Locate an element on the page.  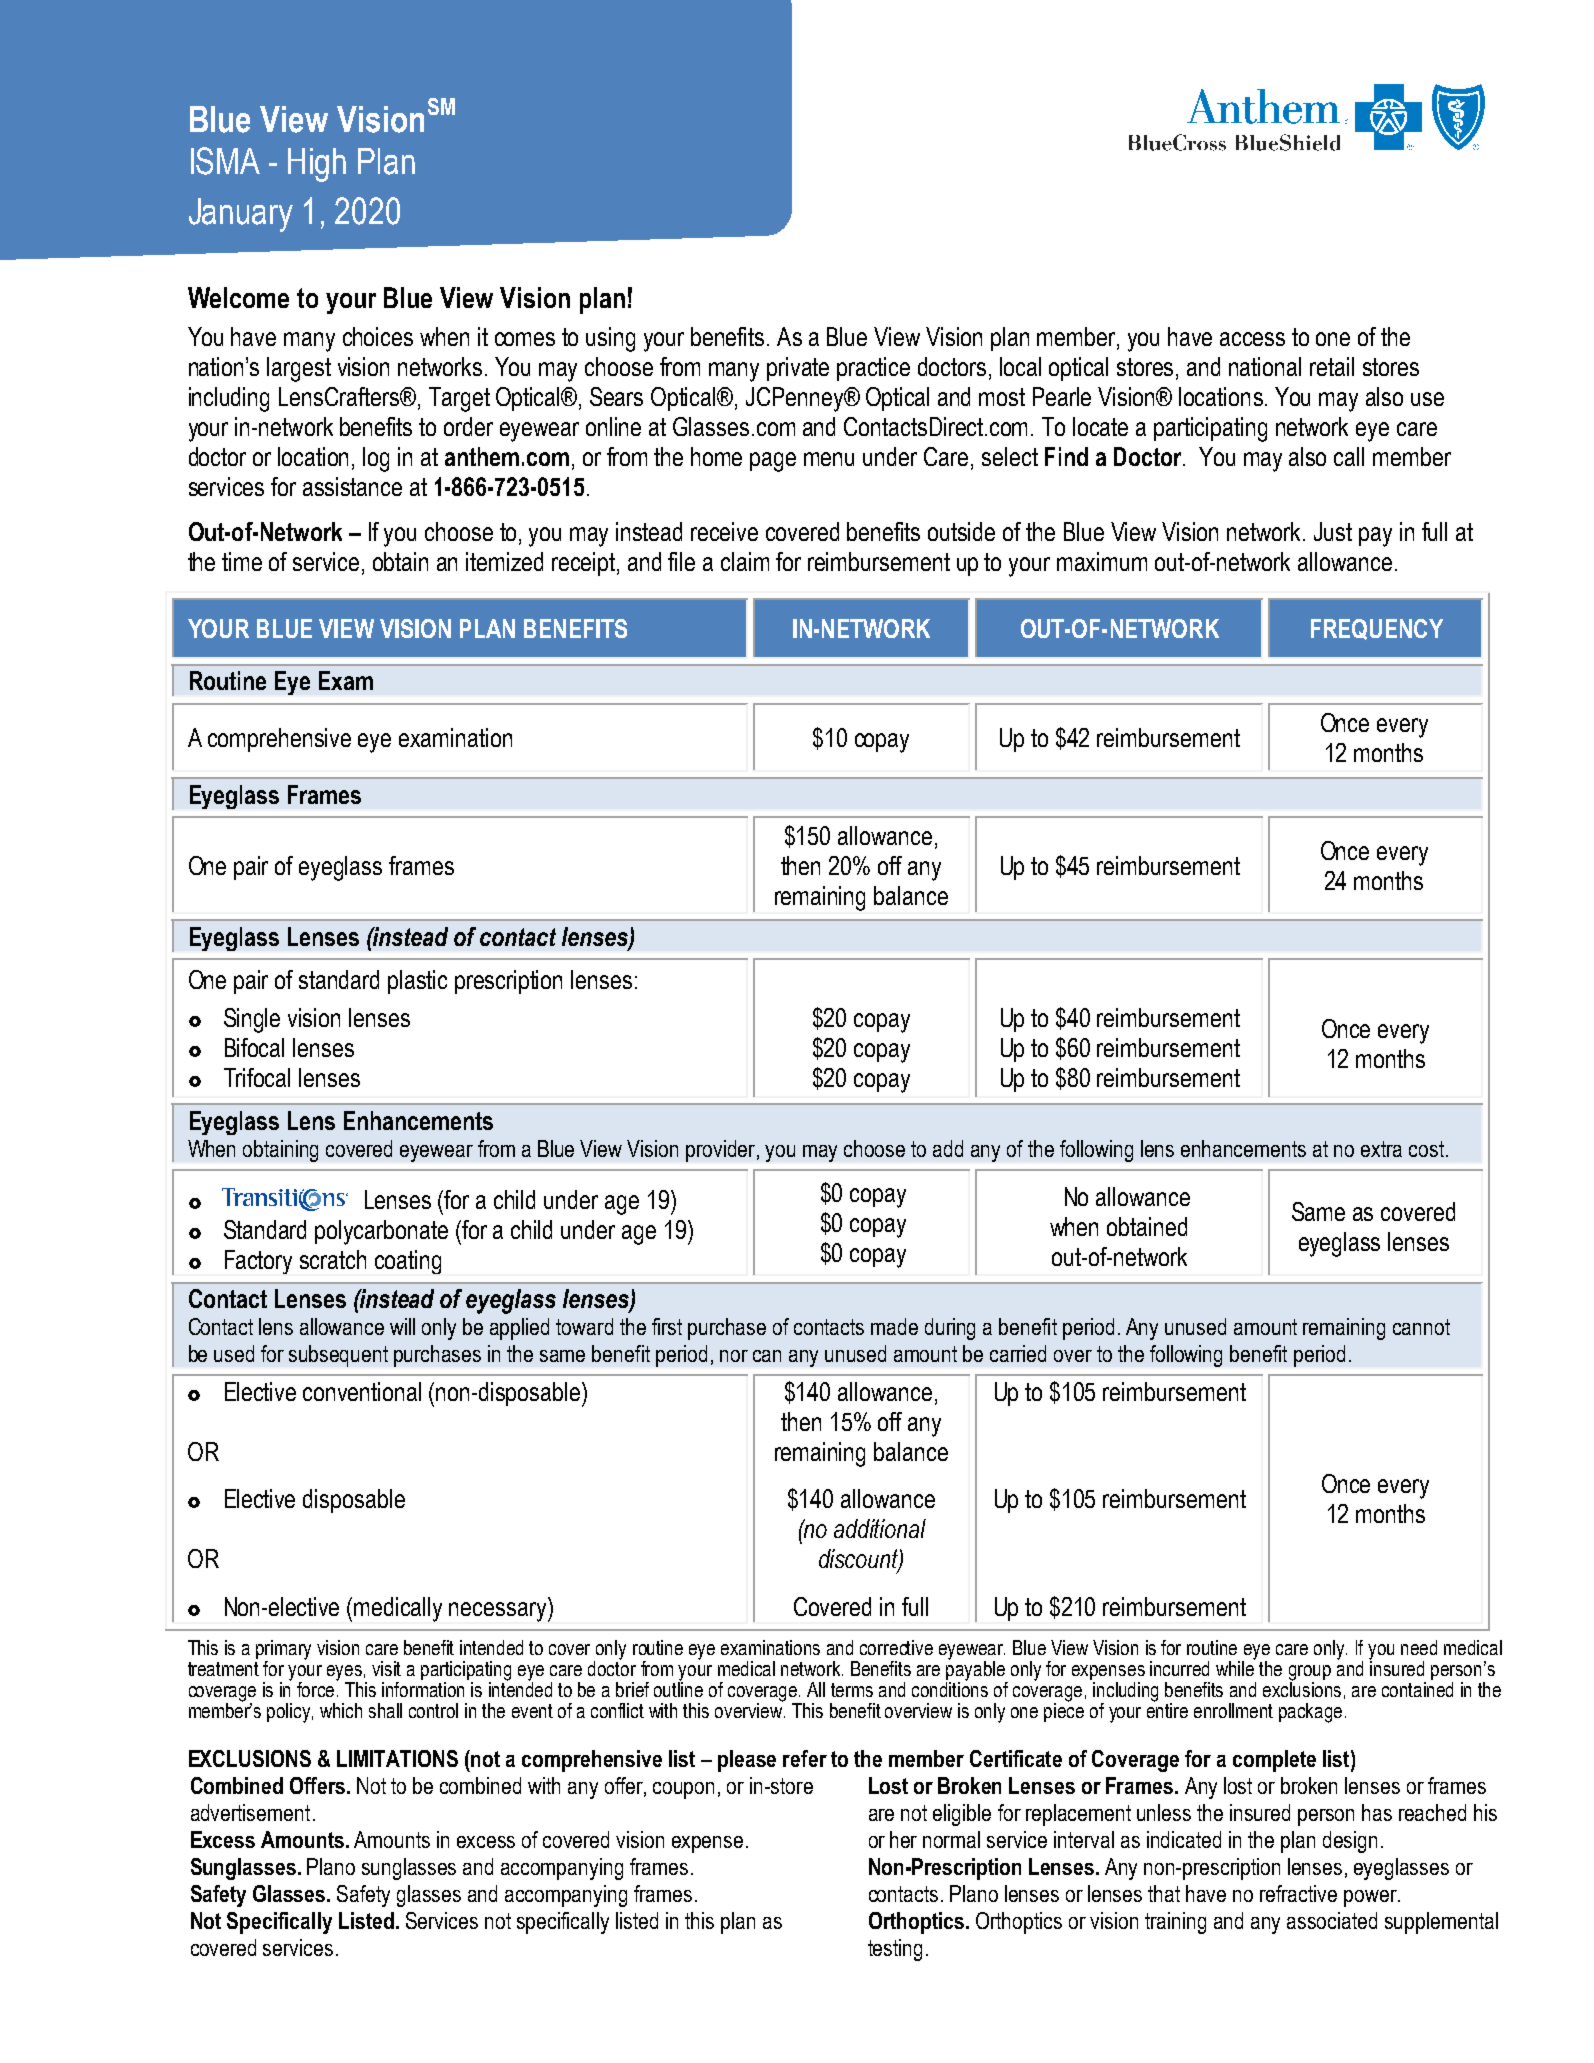
time is located at coordinates (242, 561).
